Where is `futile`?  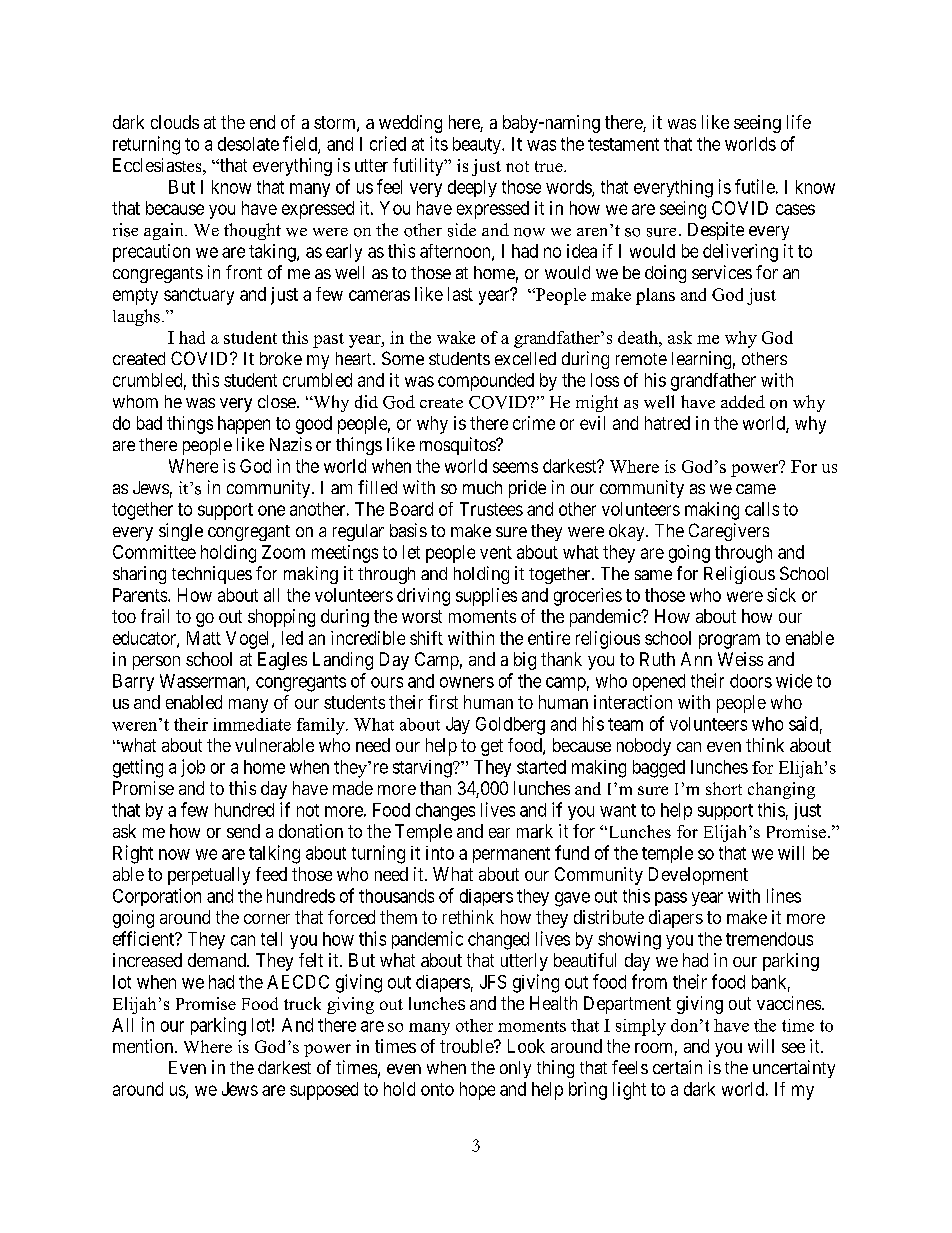
futile is located at coordinates (755, 186).
